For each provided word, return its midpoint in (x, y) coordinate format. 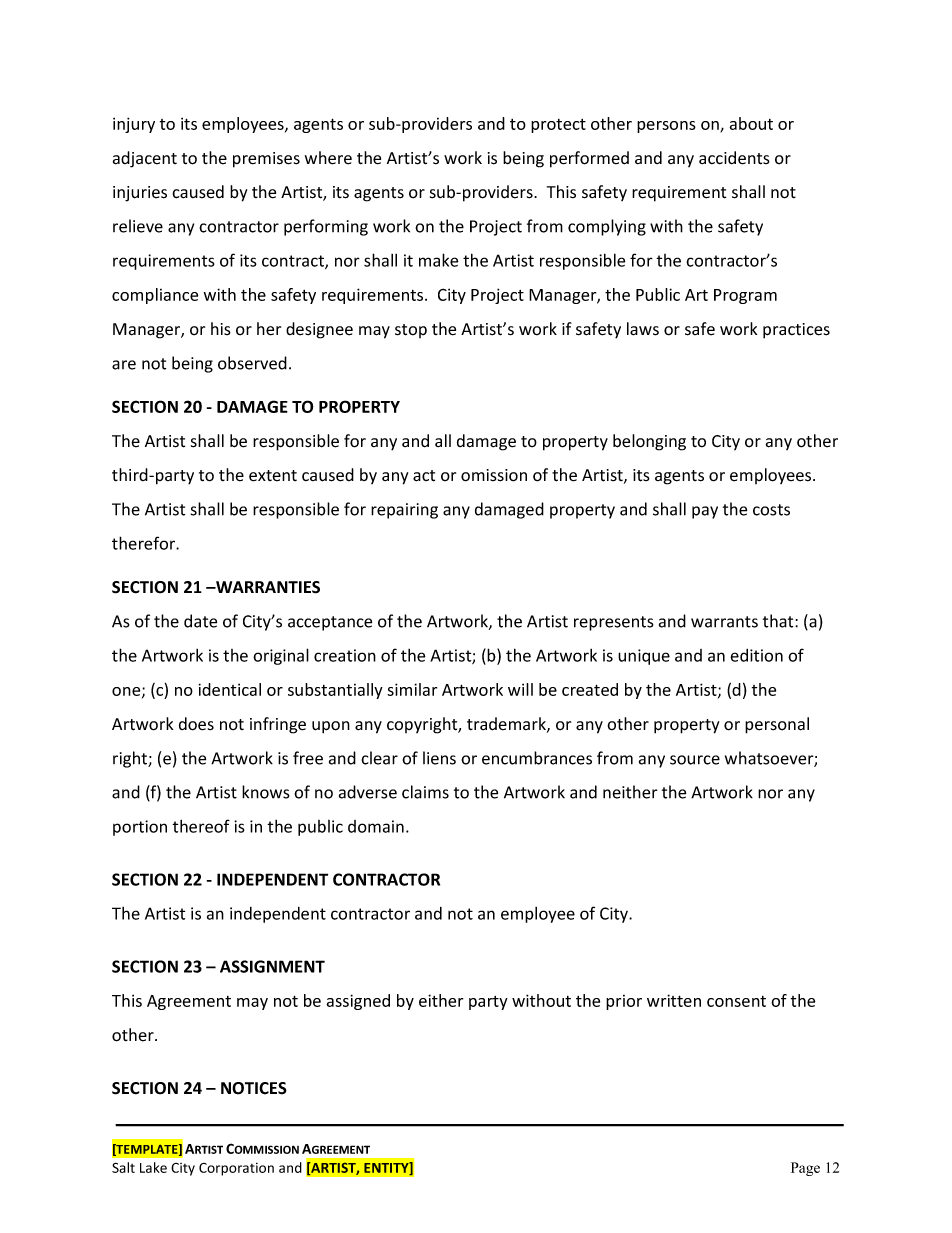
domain (376, 826)
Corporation (236, 1169)
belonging (649, 442)
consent (736, 1001)
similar (412, 689)
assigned (358, 1002)
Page (805, 1169)
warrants (724, 622)
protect (558, 126)
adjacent (145, 159)
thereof (201, 826)
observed (252, 363)
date (200, 621)
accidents (734, 158)
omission (494, 475)
